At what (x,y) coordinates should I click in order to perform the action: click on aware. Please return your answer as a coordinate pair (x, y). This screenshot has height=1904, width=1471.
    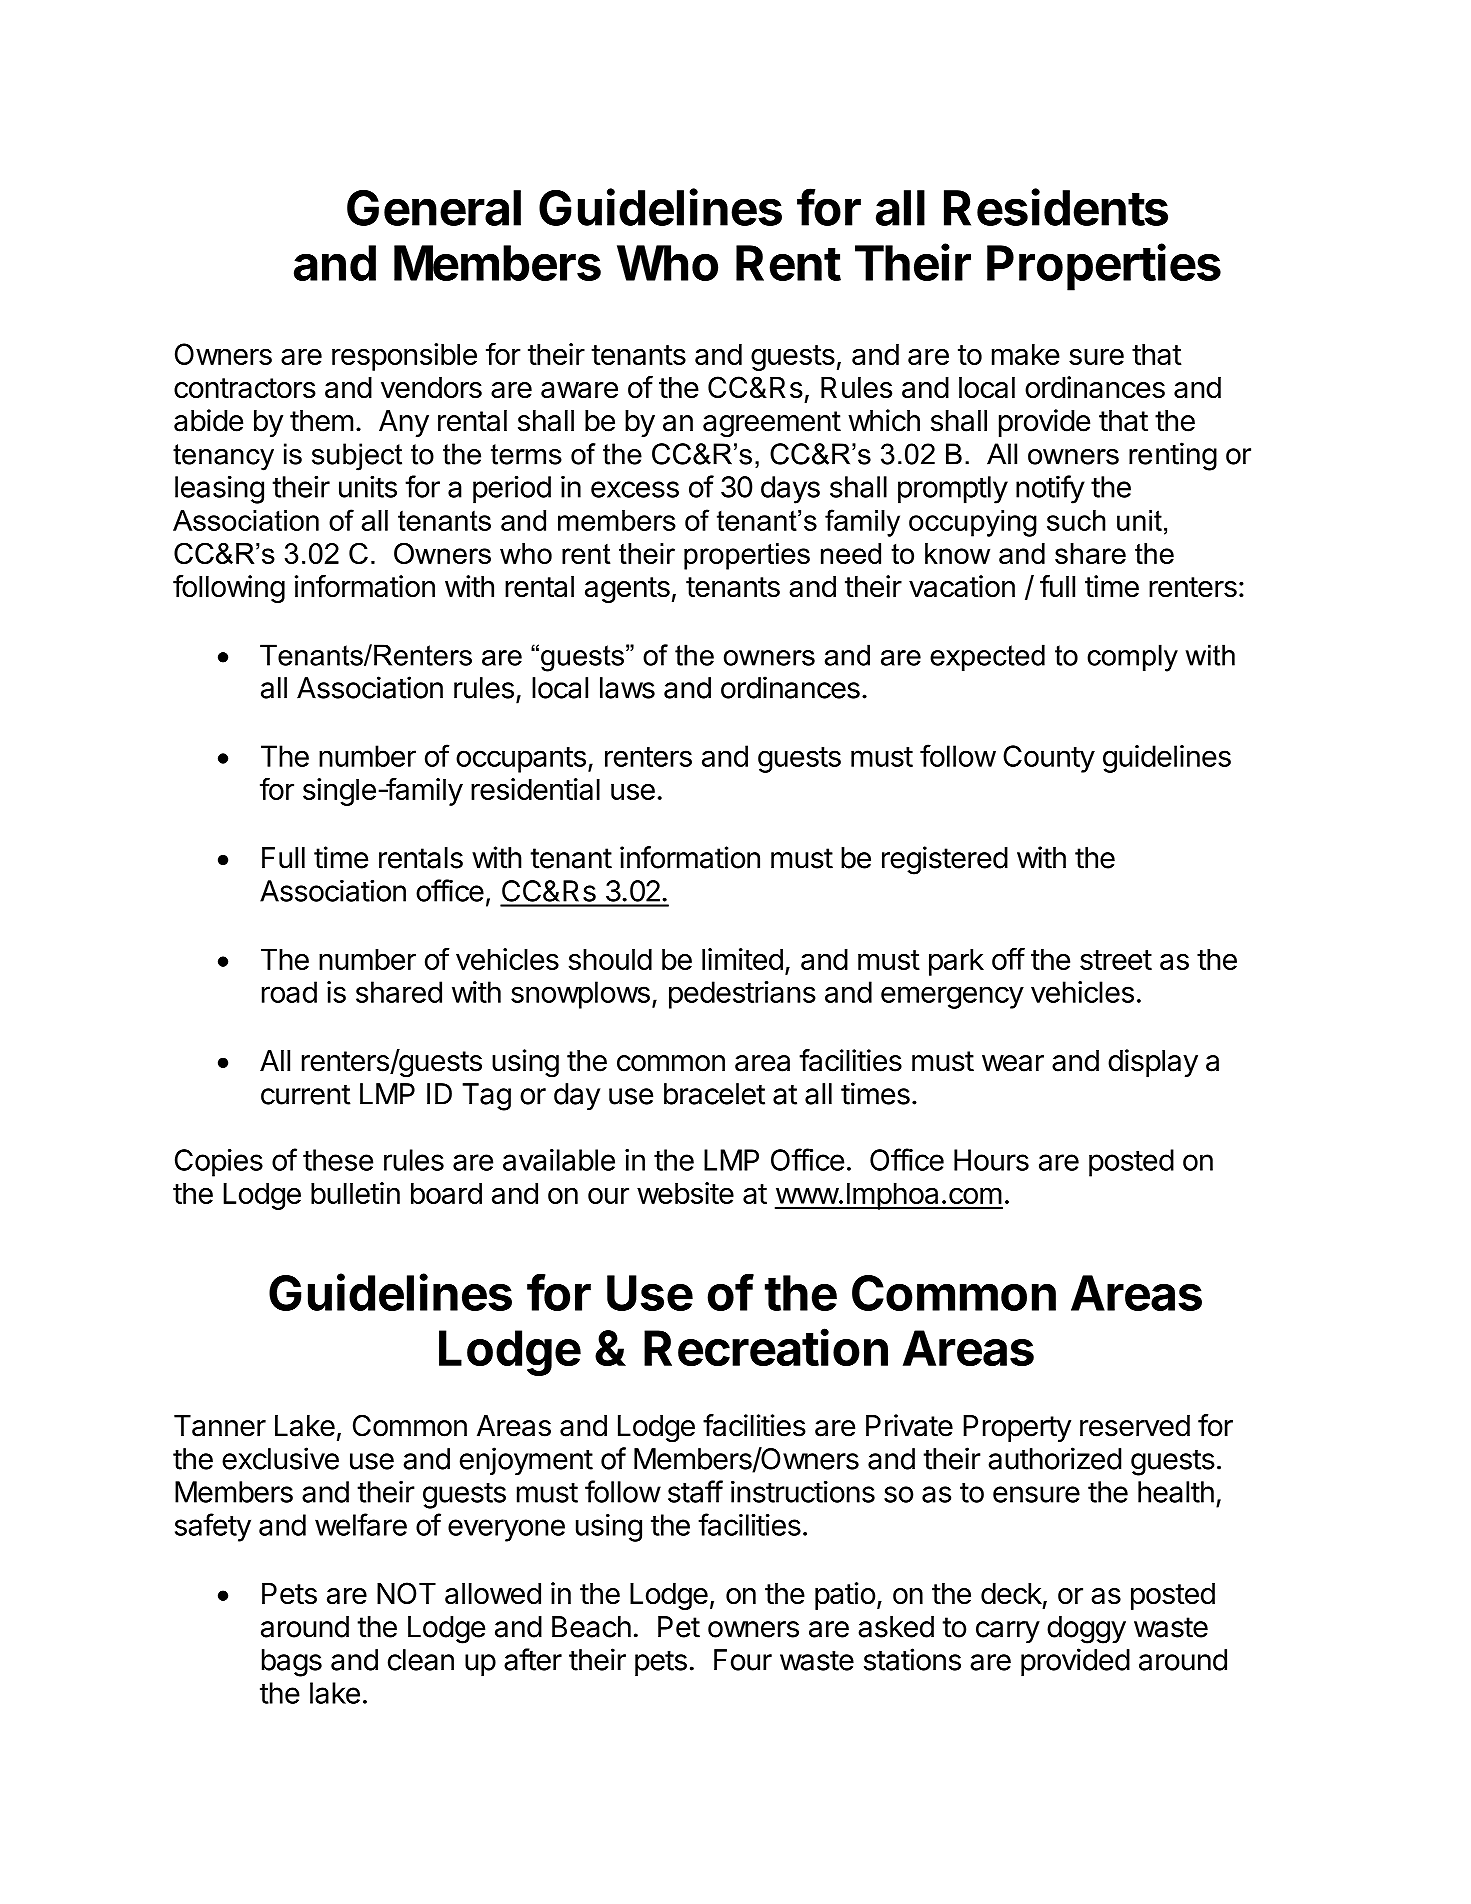
    Looking at the image, I should click on (579, 390).
